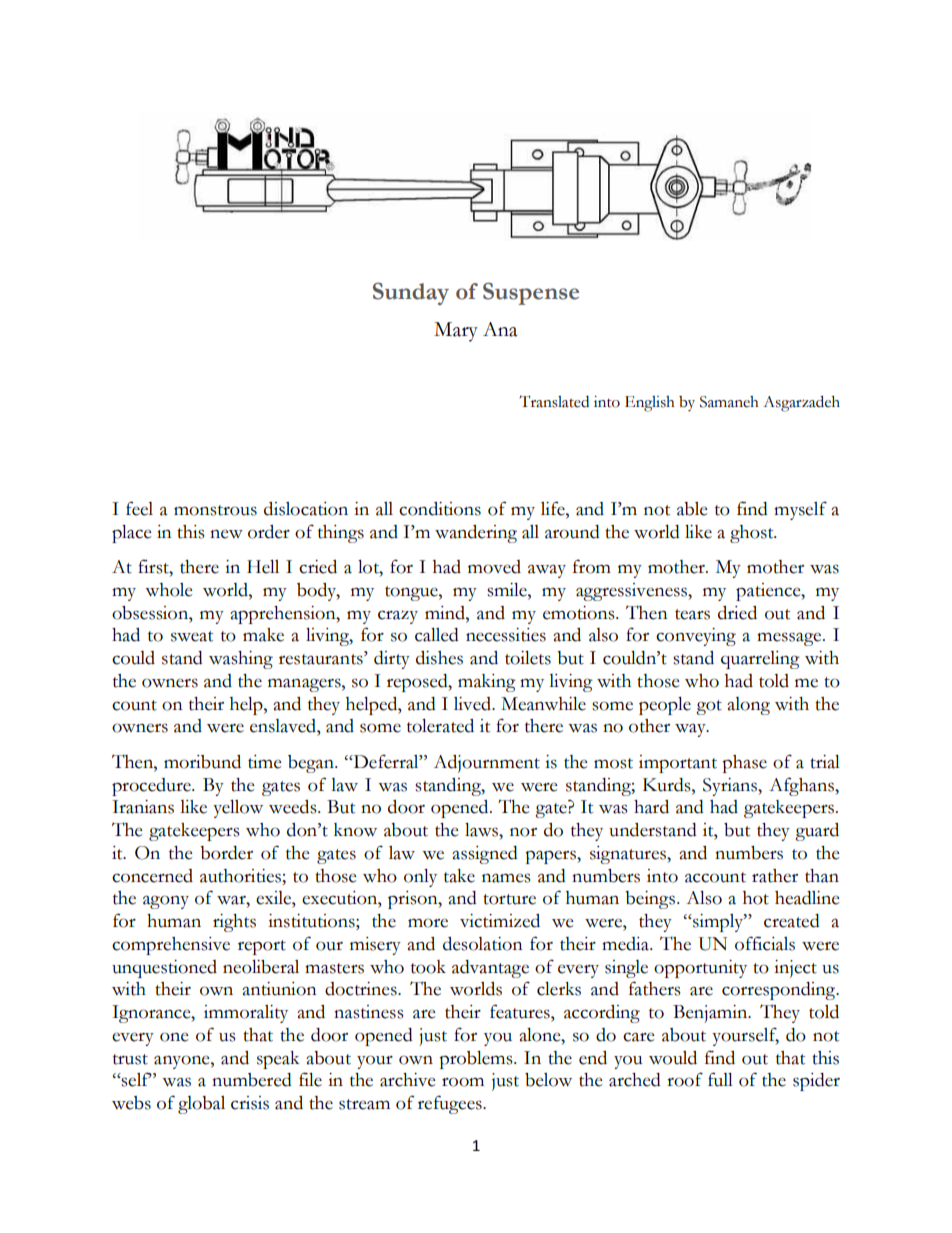 The height and width of the screenshot is (1233, 952). I want to click on room, so click(463, 1082).
